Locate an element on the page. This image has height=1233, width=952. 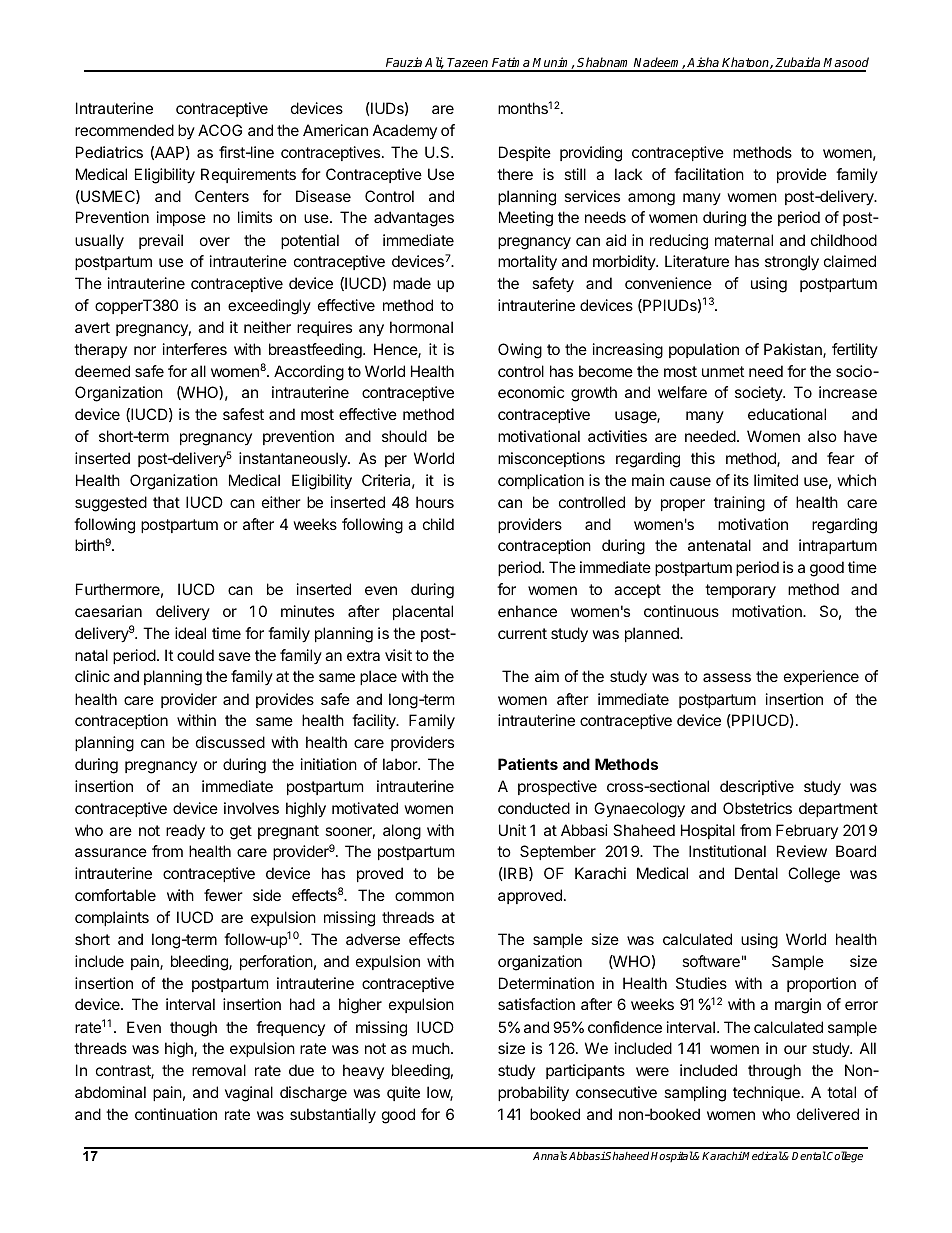
ACOG is located at coordinates (220, 130).
